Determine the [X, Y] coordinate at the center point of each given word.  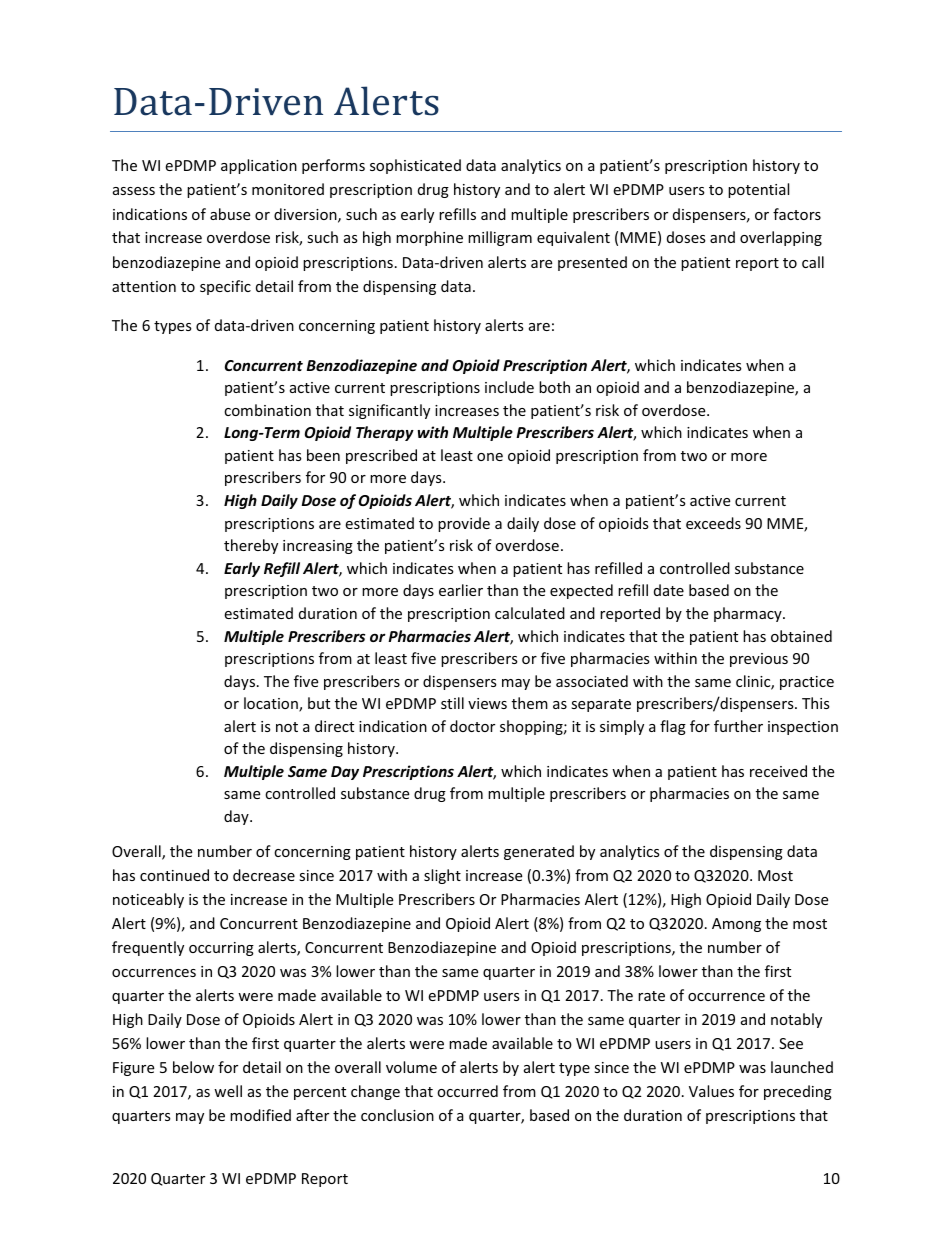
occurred [467, 1091]
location [272, 704]
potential [758, 190]
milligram [500, 238]
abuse [230, 214]
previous [759, 660]
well [228, 1091]
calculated [530, 613]
